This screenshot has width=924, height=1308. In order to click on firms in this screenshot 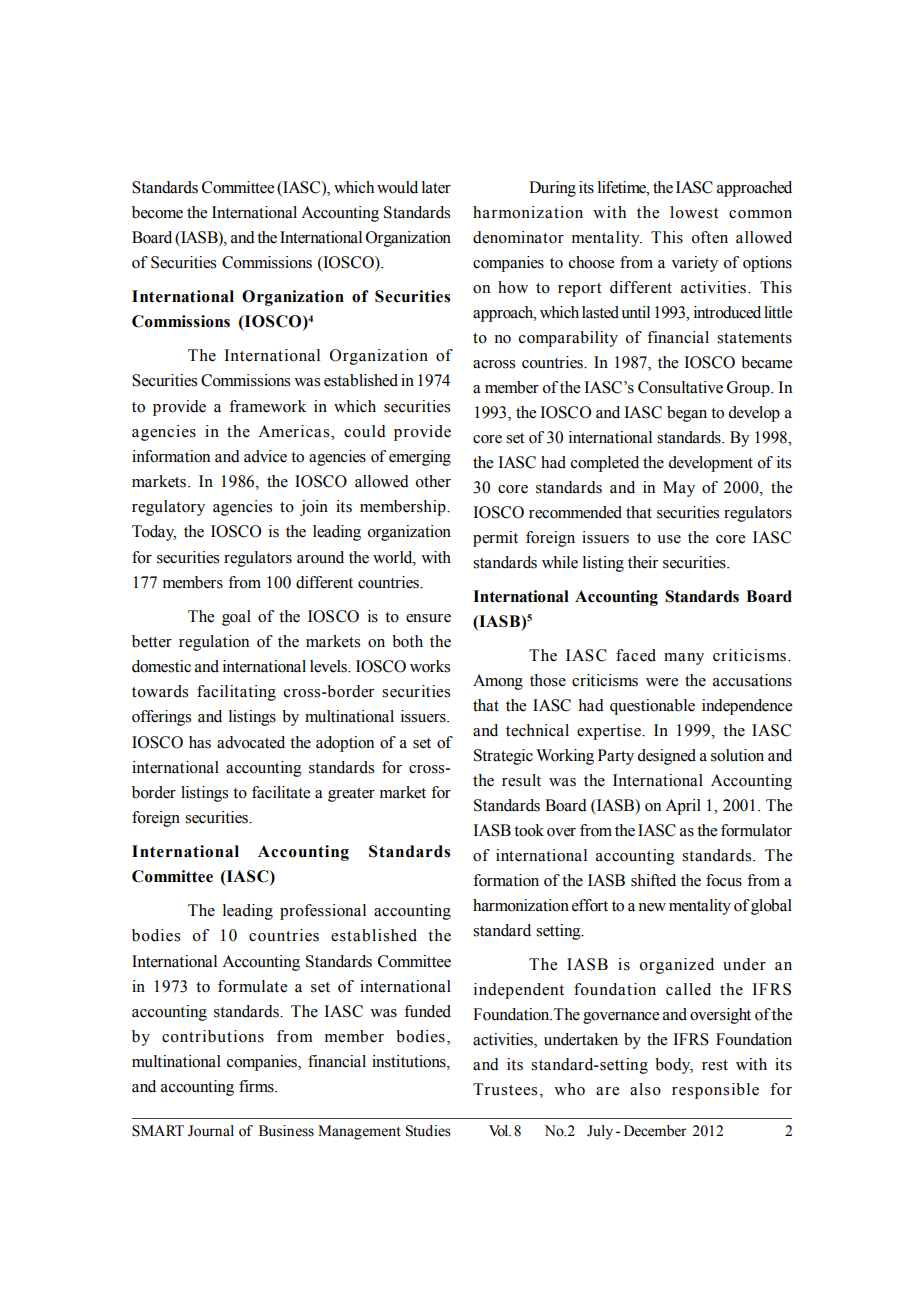, I will do `click(257, 1086)`.
